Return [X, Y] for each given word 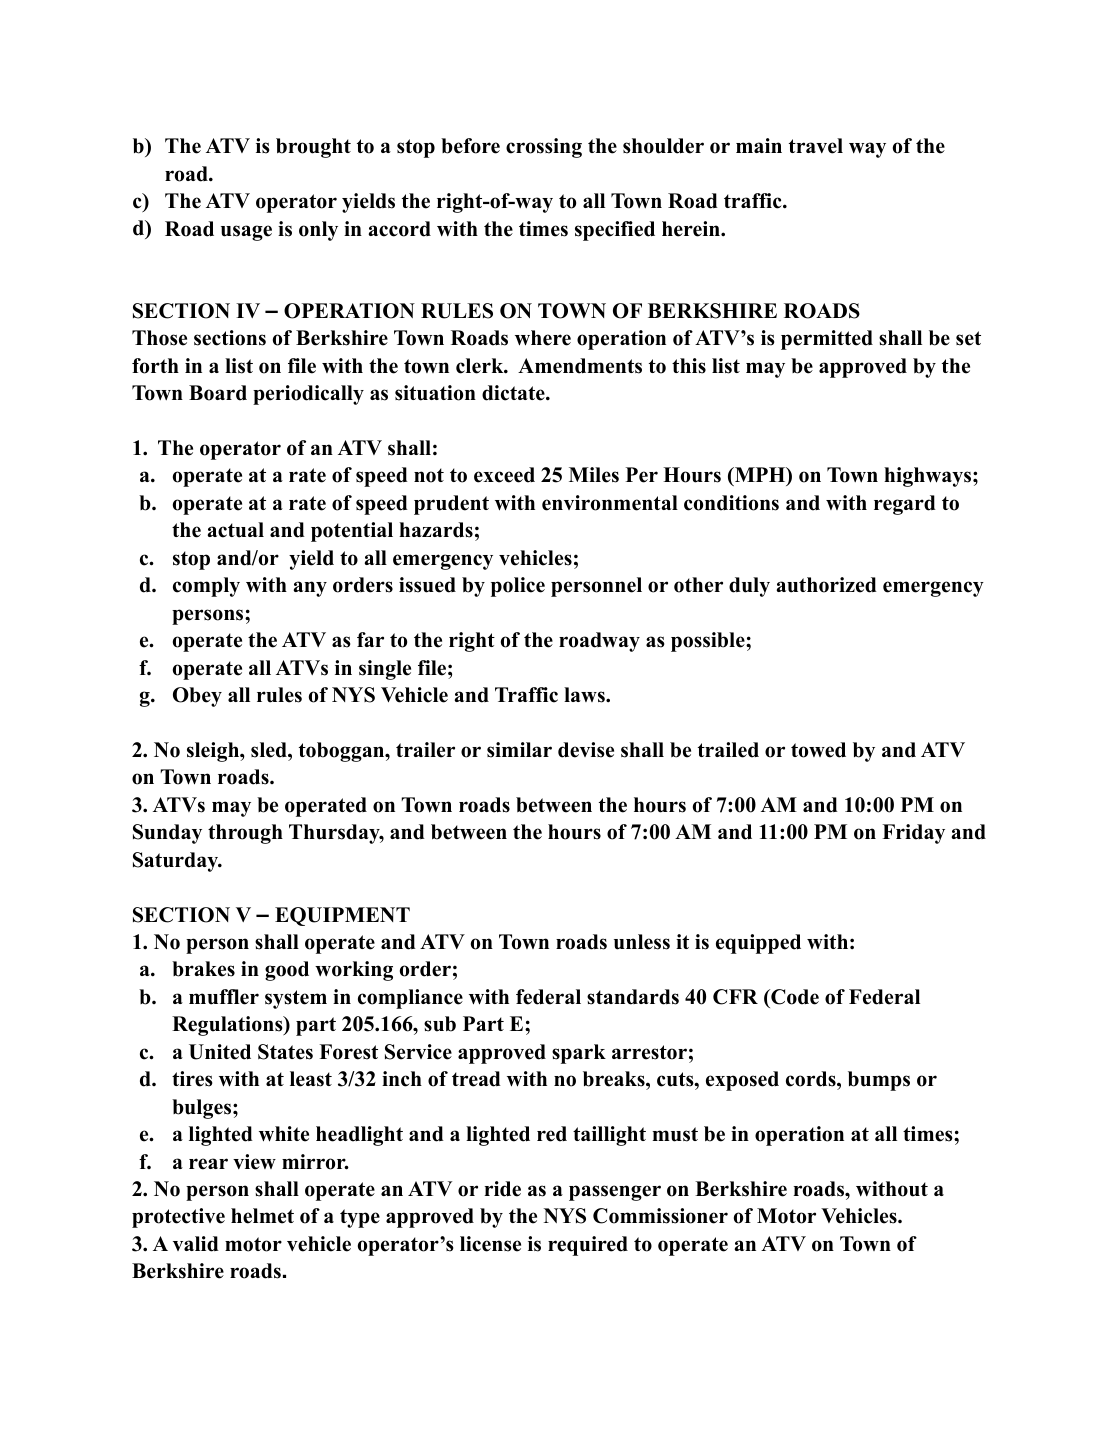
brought [313, 148]
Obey [197, 697]
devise [586, 750]
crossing [544, 148]
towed [818, 750]
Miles [594, 475]
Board [218, 393]
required [588, 1246]
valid [196, 1244]
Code [794, 997]
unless [642, 942]
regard [905, 505]
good [287, 971]
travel [816, 146]
